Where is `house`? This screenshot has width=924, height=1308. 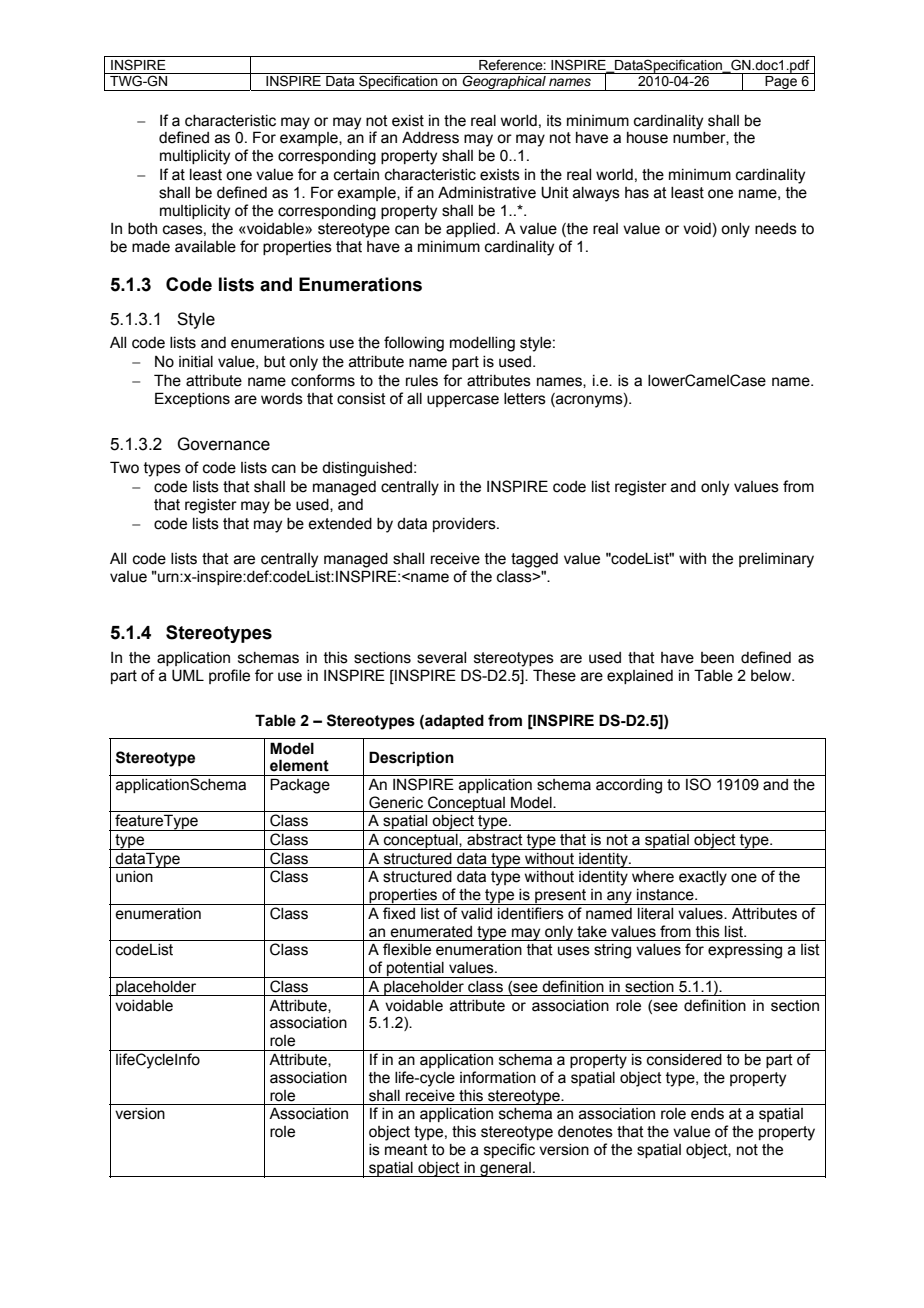 house is located at coordinates (647, 138).
